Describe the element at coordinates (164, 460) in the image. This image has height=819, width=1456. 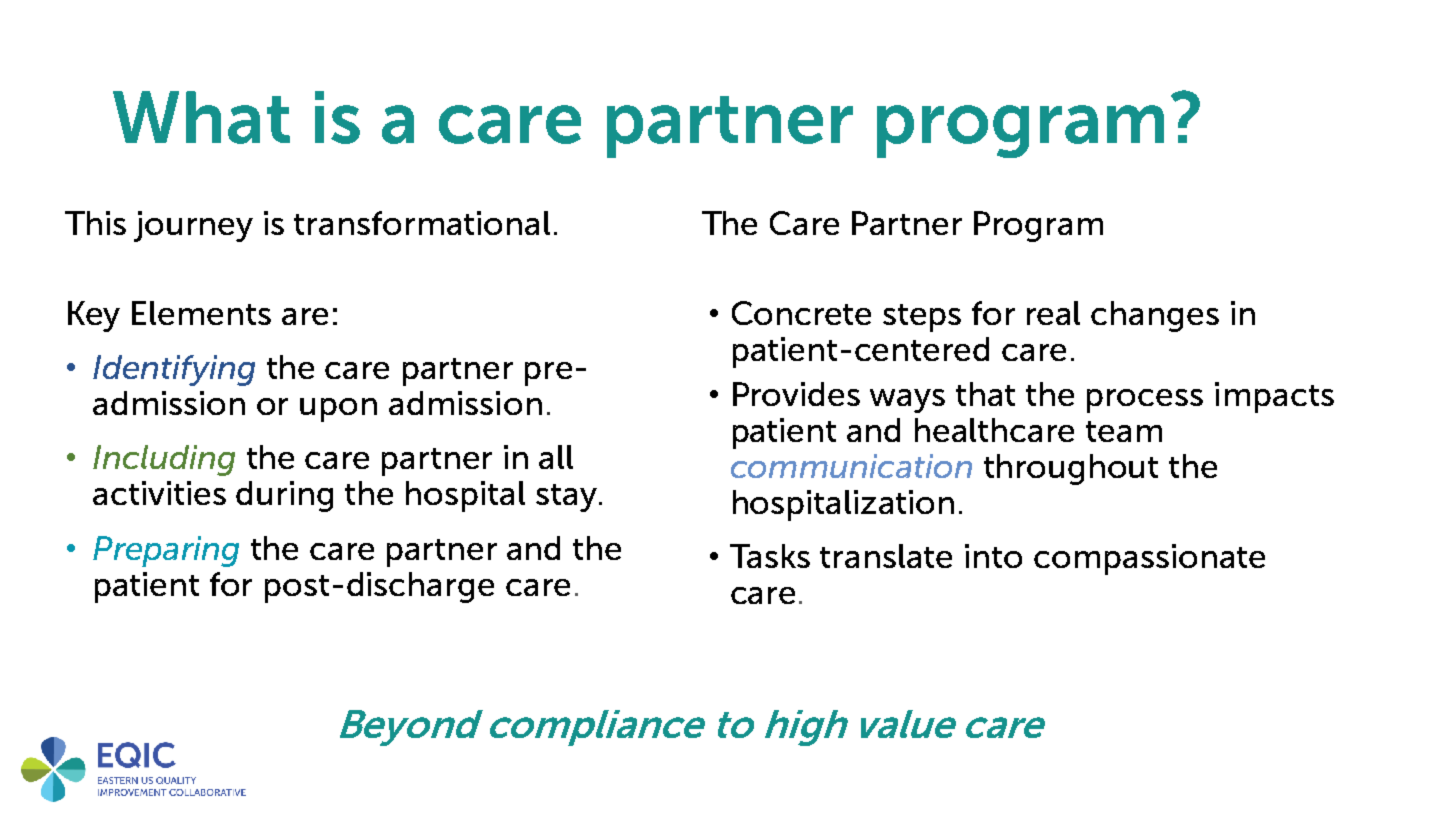
I see `Including` at that location.
